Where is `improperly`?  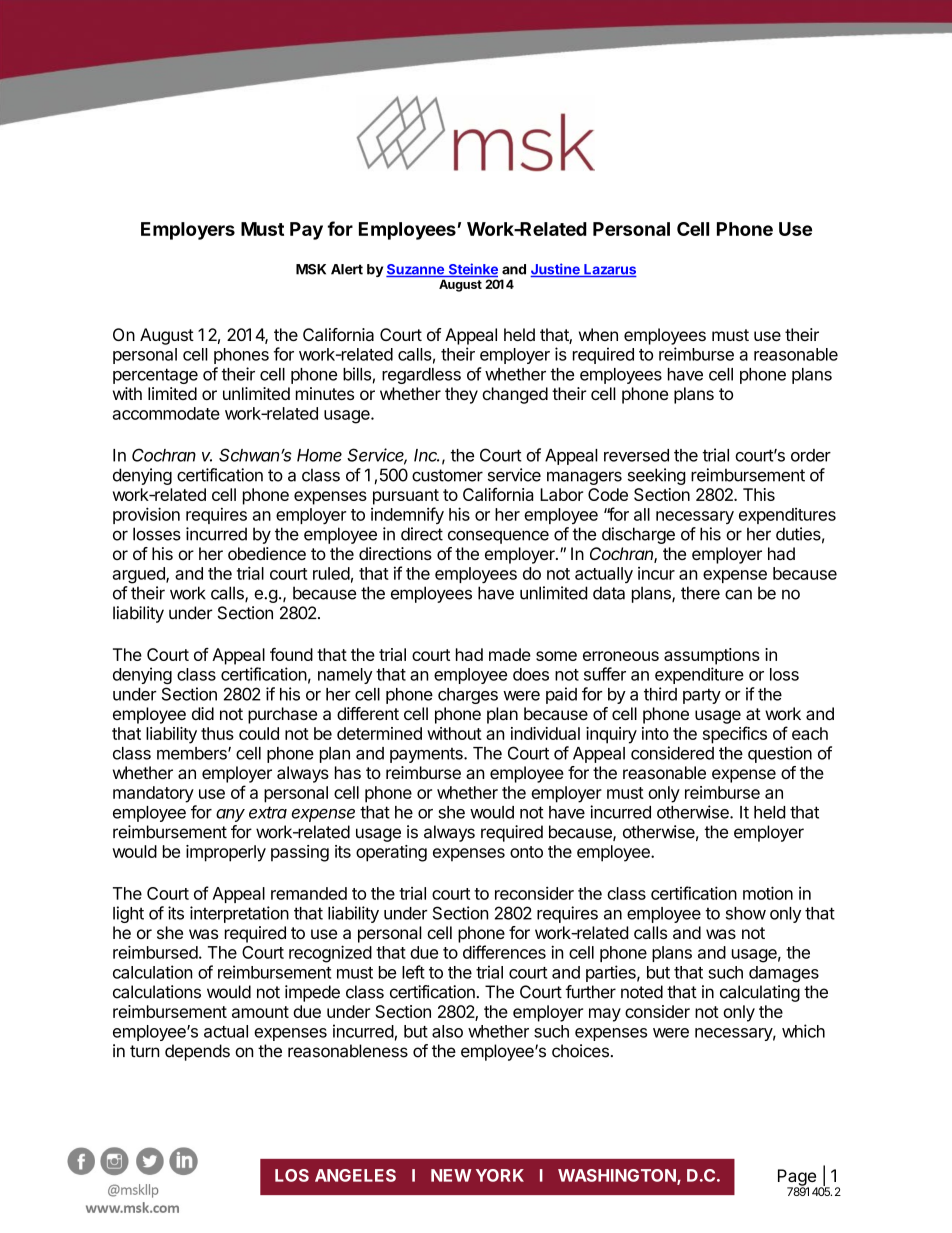
improperly is located at coordinates (226, 853).
